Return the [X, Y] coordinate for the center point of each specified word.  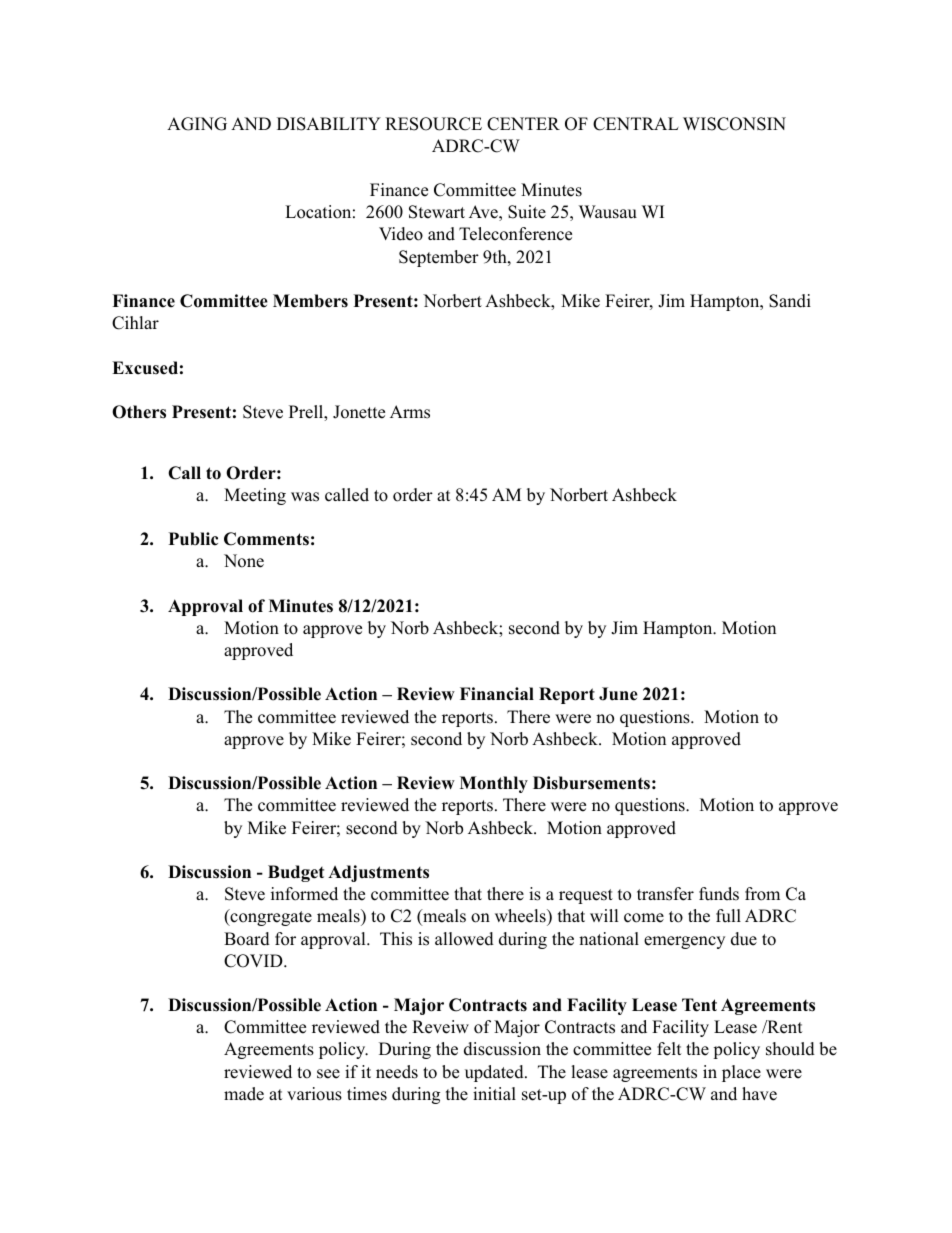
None [244, 561]
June [618, 694]
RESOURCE [433, 124]
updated [495, 1073]
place [741, 1073]
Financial [497, 694]
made [244, 1094]
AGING [197, 124]
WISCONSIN [734, 124]
